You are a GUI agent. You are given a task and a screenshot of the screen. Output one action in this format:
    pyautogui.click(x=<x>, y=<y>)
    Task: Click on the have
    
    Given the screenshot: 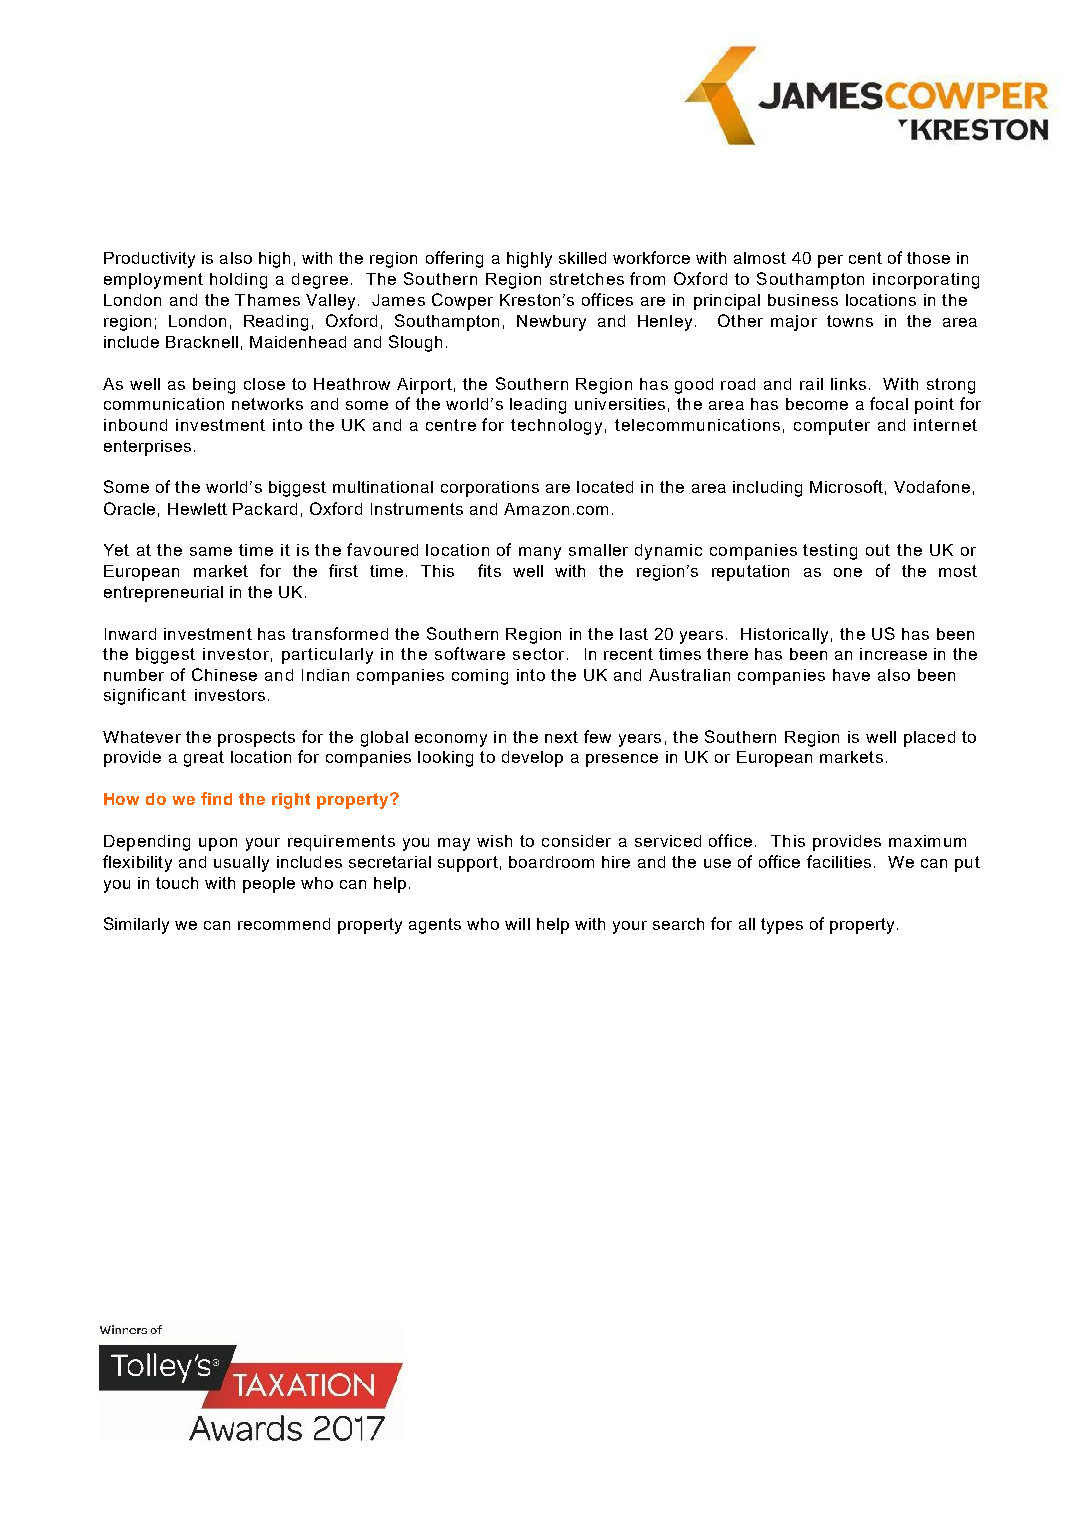 What is the action you would take?
    pyautogui.click(x=851, y=675)
